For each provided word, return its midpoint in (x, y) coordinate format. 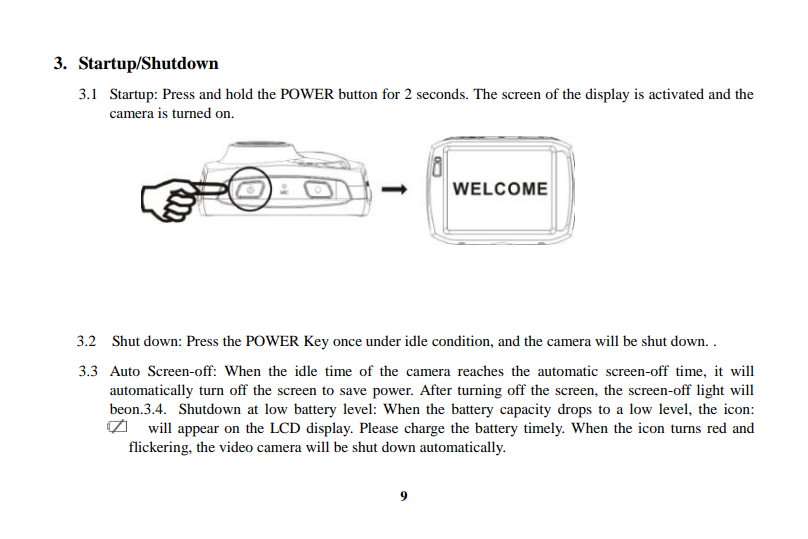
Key (316, 342)
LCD (285, 428)
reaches (481, 370)
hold (239, 93)
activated (676, 93)
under (383, 340)
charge (424, 429)
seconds (442, 93)
